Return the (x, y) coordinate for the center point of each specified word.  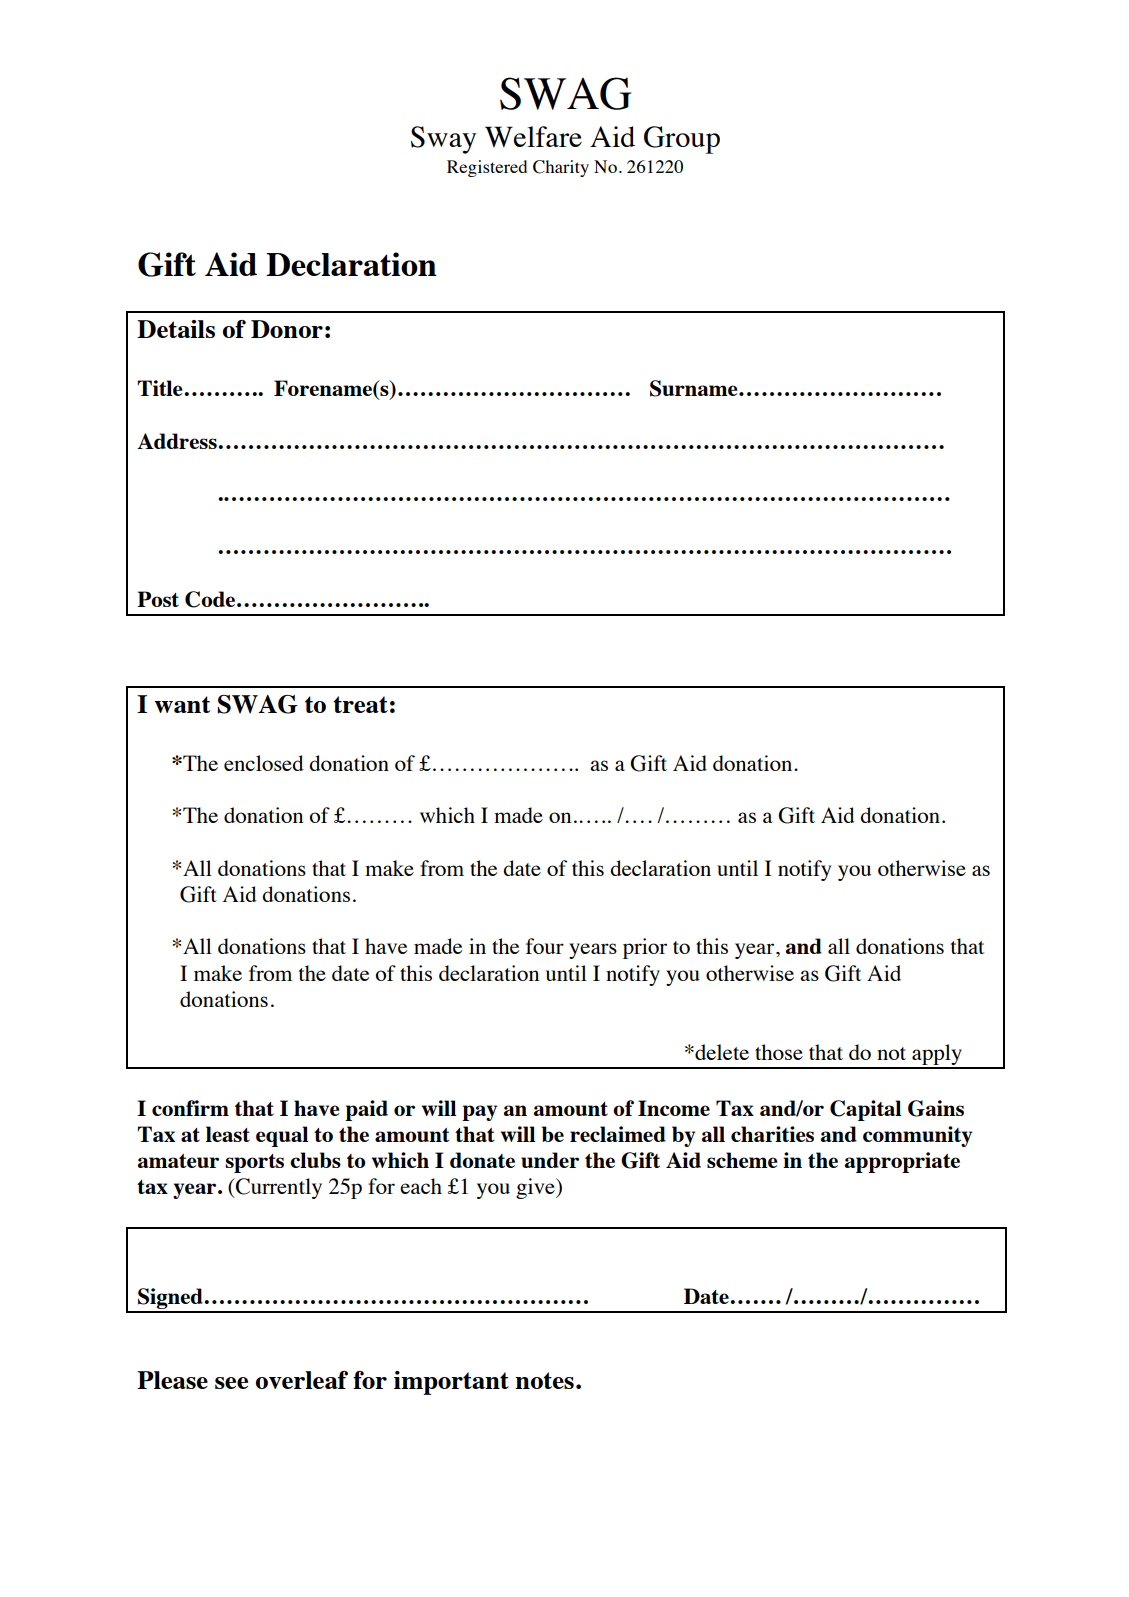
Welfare (533, 137)
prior (645, 948)
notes (544, 1380)
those (779, 1052)
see (231, 1383)
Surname (695, 388)
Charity (561, 168)
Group (682, 140)
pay (479, 1113)
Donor (287, 329)
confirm (190, 1108)
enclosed (264, 763)
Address (177, 441)
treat (360, 704)
